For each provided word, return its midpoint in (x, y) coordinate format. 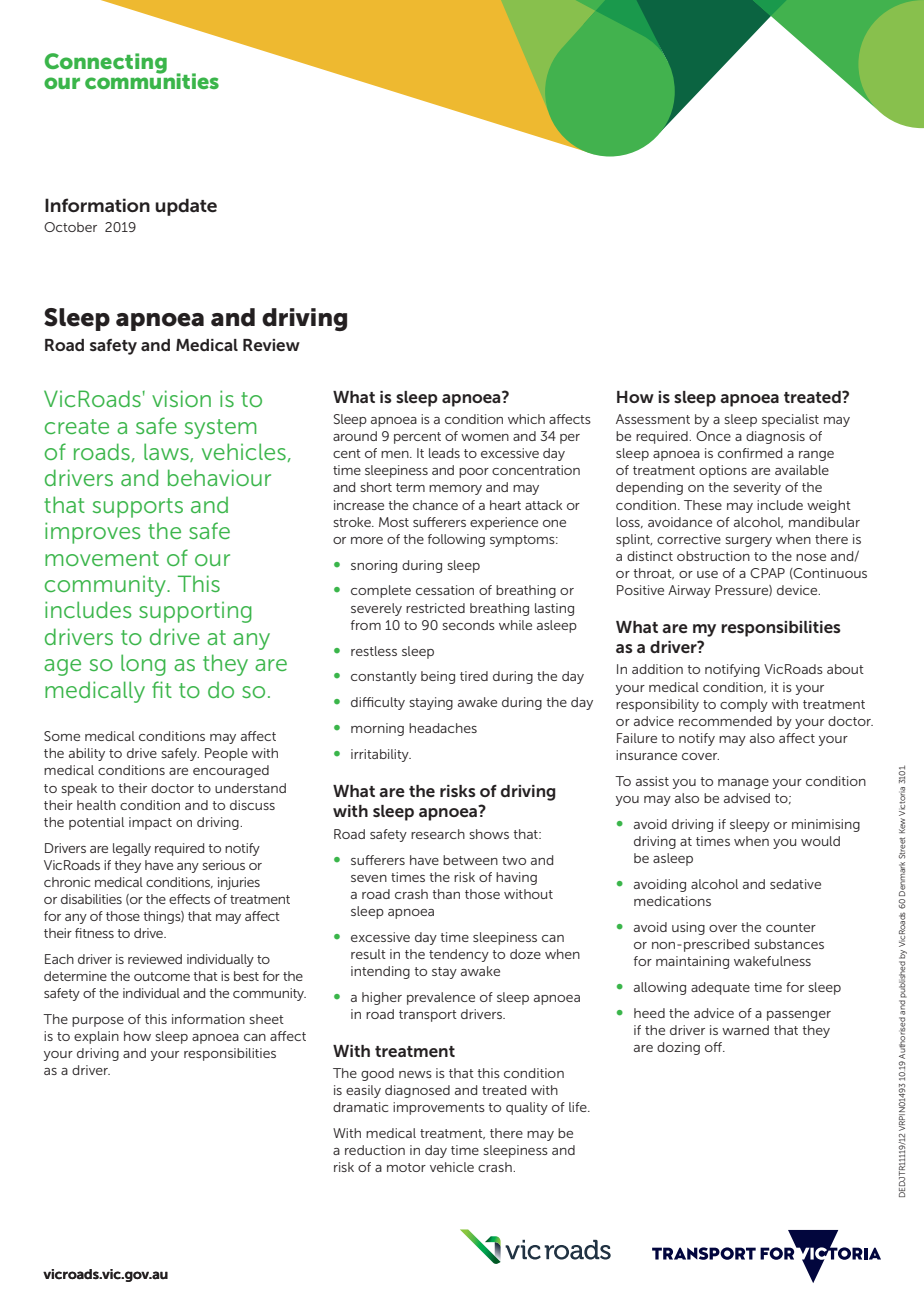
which (526, 419)
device (798, 590)
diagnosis (775, 437)
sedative (795, 884)
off (715, 1047)
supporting (195, 612)
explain (96, 1037)
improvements (439, 1108)
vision (181, 398)
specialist (790, 420)
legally (132, 849)
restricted (435, 608)
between (470, 860)
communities (152, 80)
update (186, 207)
